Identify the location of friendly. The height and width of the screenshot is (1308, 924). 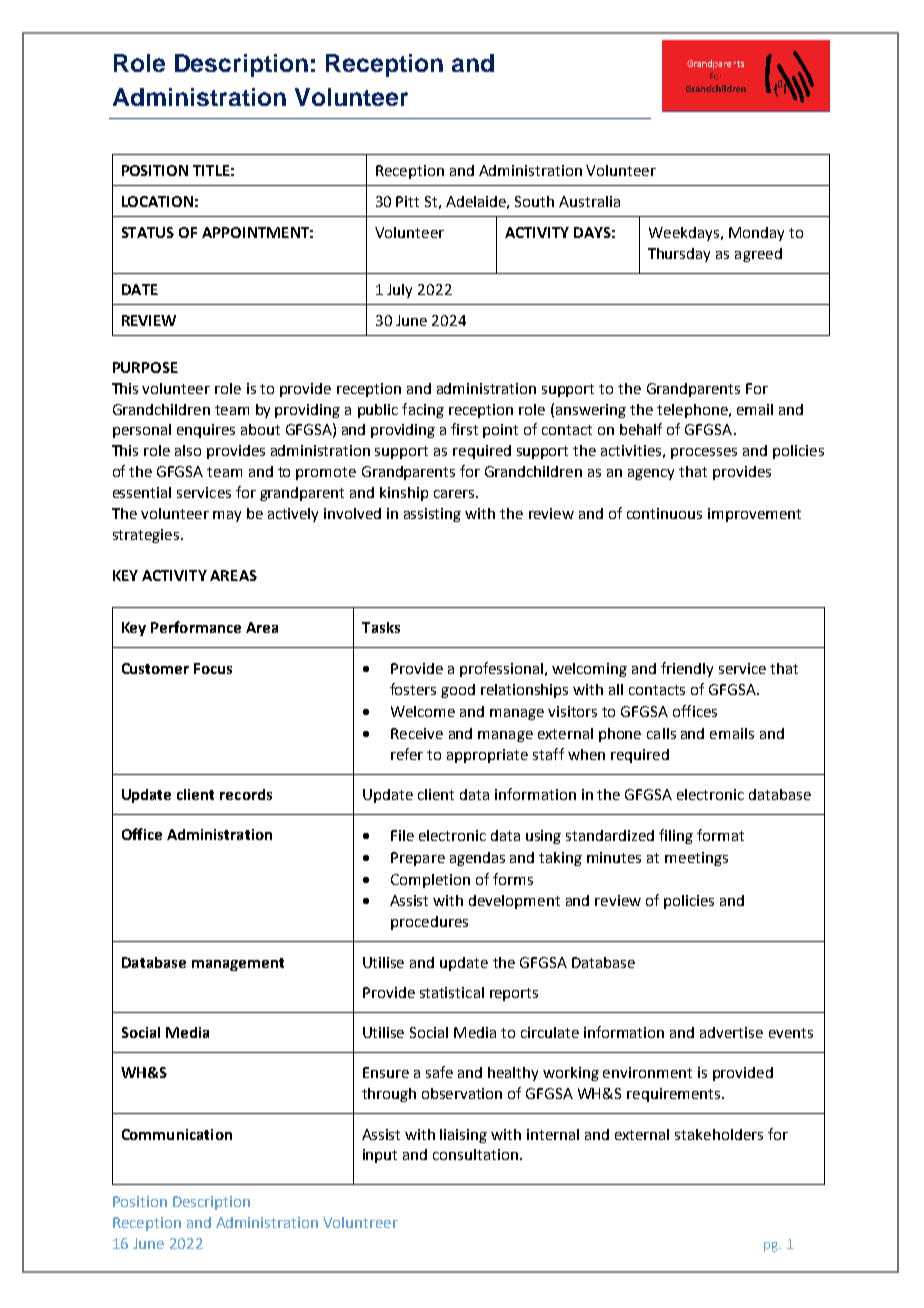
(687, 669).
